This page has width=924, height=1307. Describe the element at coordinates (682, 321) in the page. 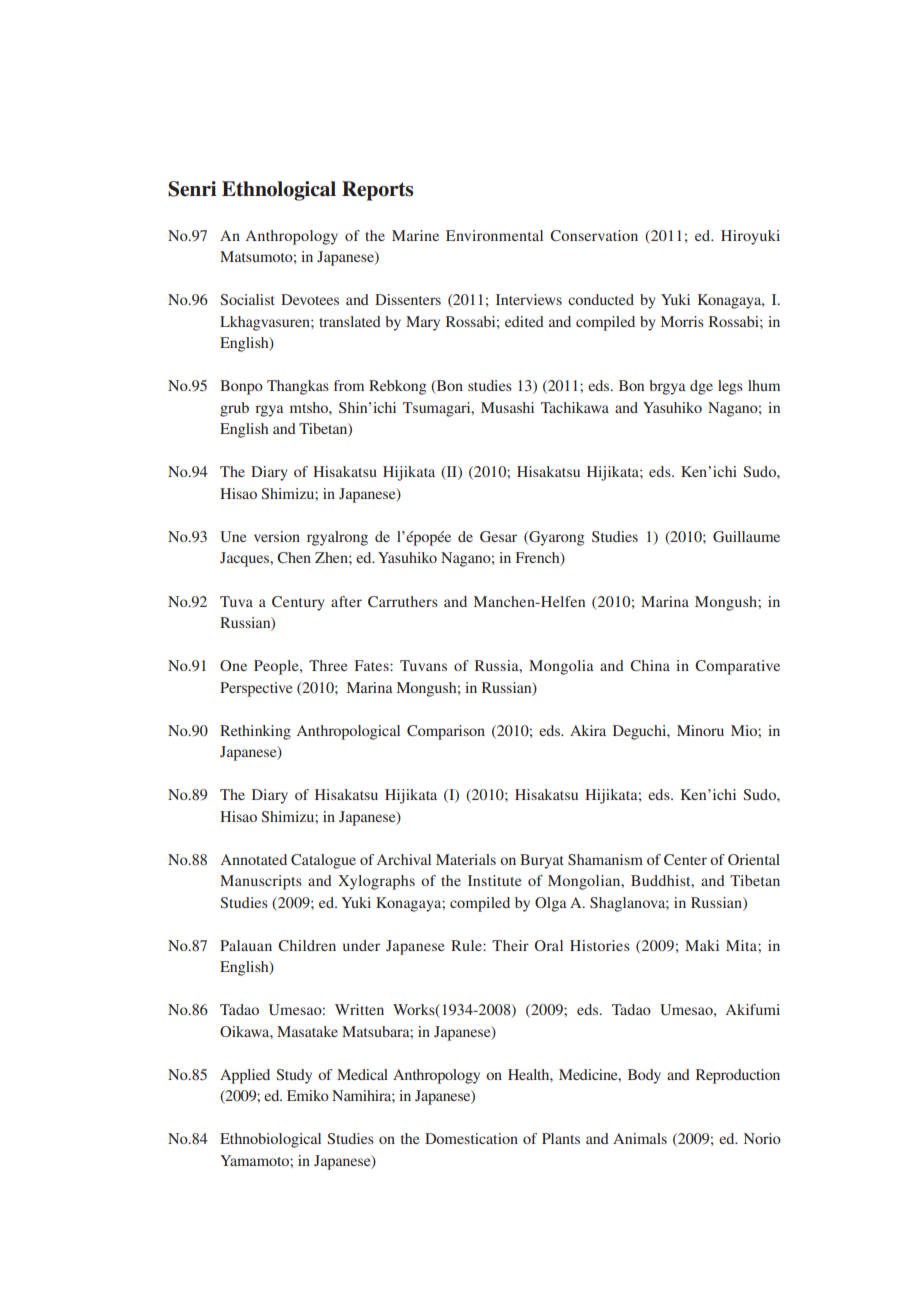

I see `Morris` at that location.
